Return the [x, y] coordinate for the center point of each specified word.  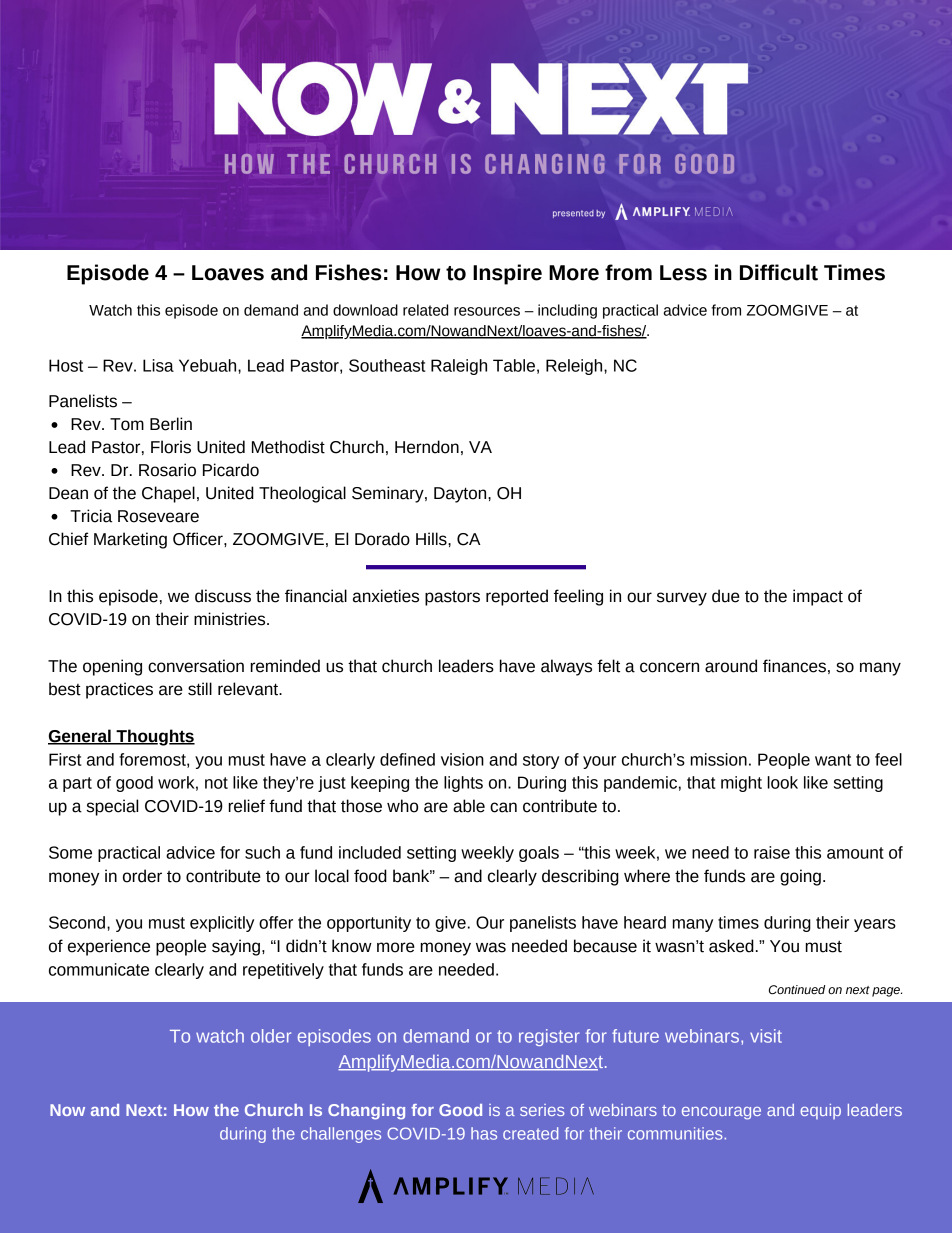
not [216, 783]
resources [487, 311]
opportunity [369, 924]
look [782, 782]
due [726, 596]
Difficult [779, 272]
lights [463, 784]
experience [109, 947]
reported [517, 597]
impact [818, 597]
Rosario [167, 470]
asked [731, 946]
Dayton [461, 495]
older [271, 1036]
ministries [231, 619]
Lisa [158, 365]
